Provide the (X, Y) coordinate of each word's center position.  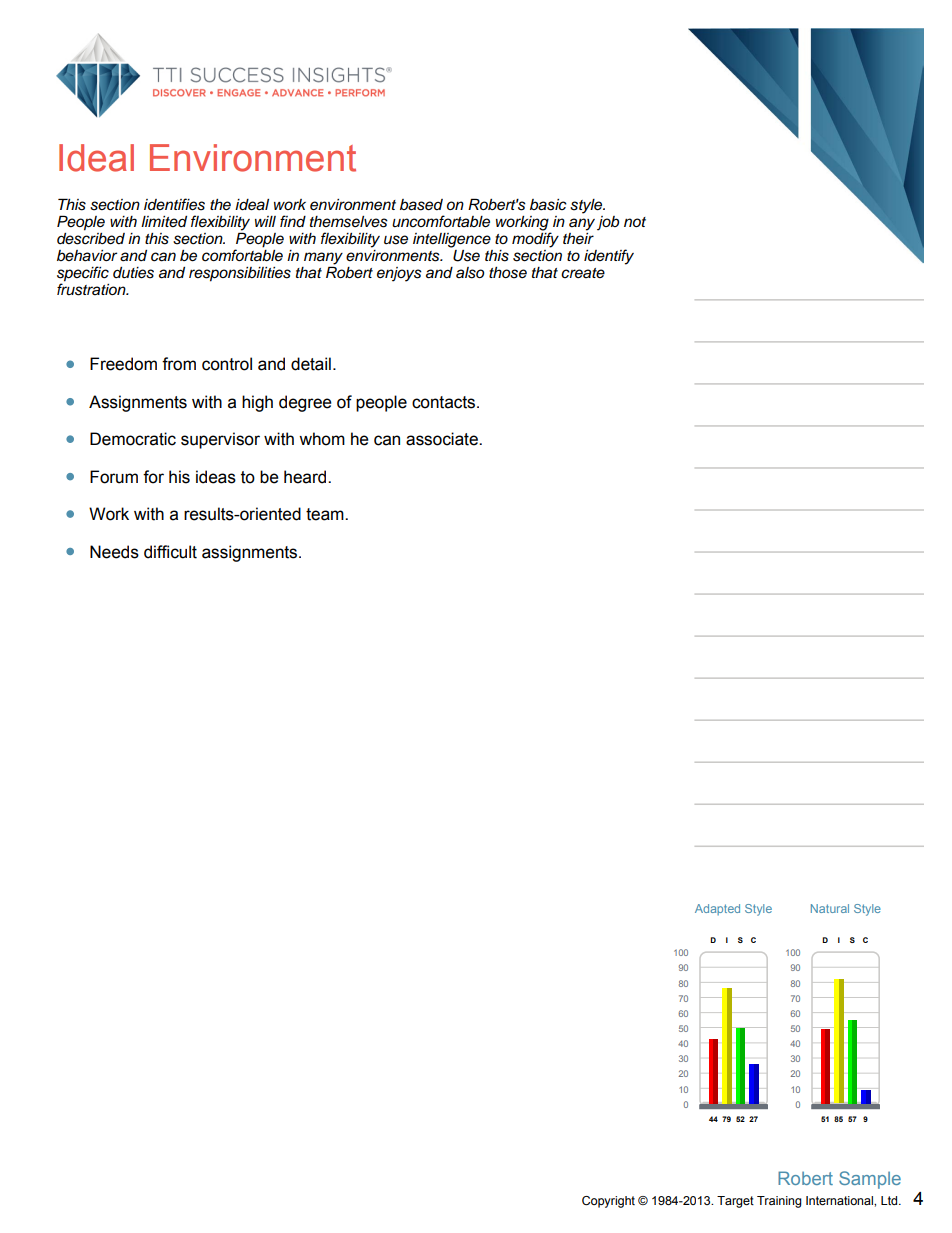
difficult (170, 552)
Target (735, 1202)
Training (779, 1202)
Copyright (608, 1202)
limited (164, 221)
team (326, 514)
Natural (830, 908)
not (635, 222)
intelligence (452, 240)
